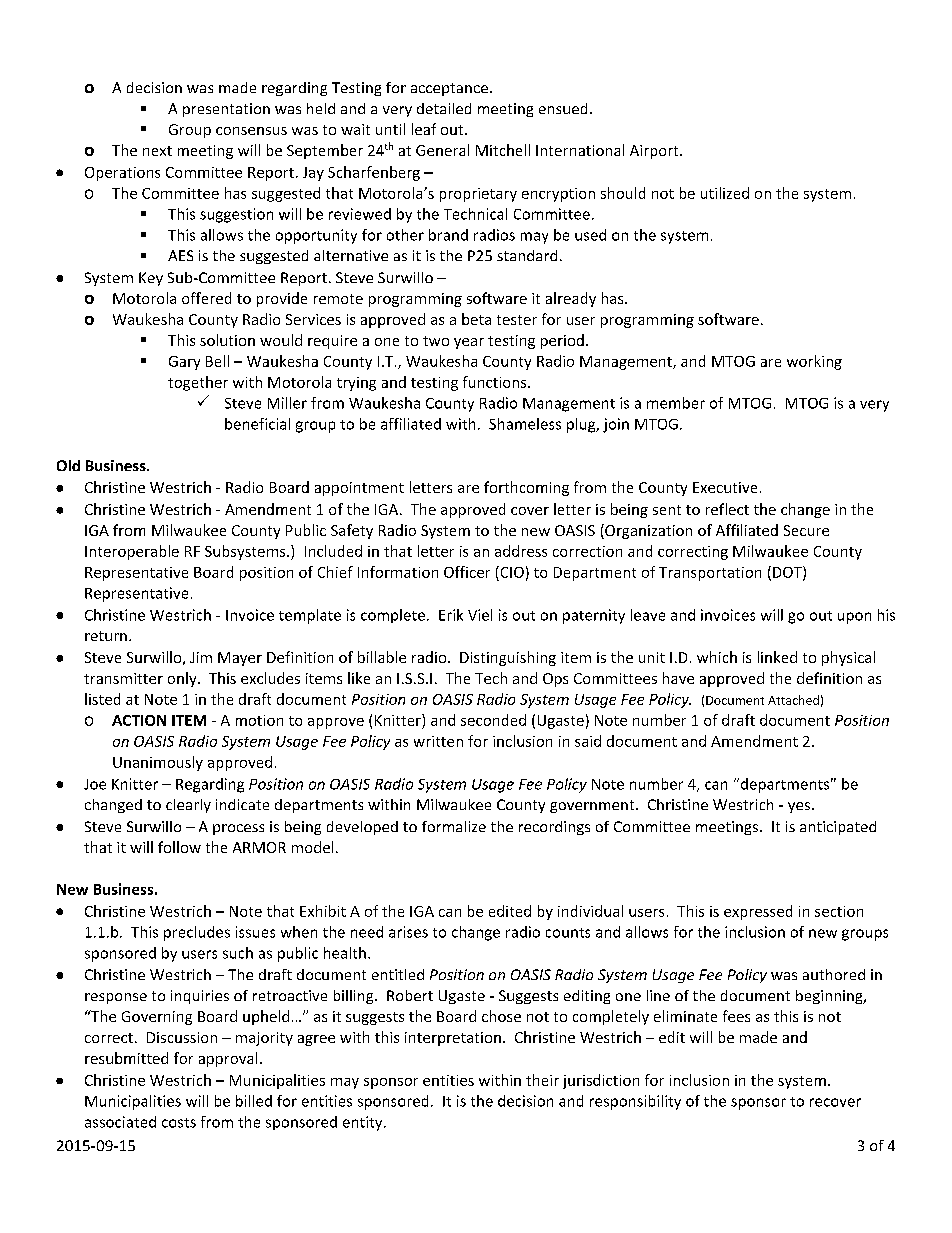  Describe the element at coordinates (655, 152) in the screenshot. I see `Airport` at that location.
